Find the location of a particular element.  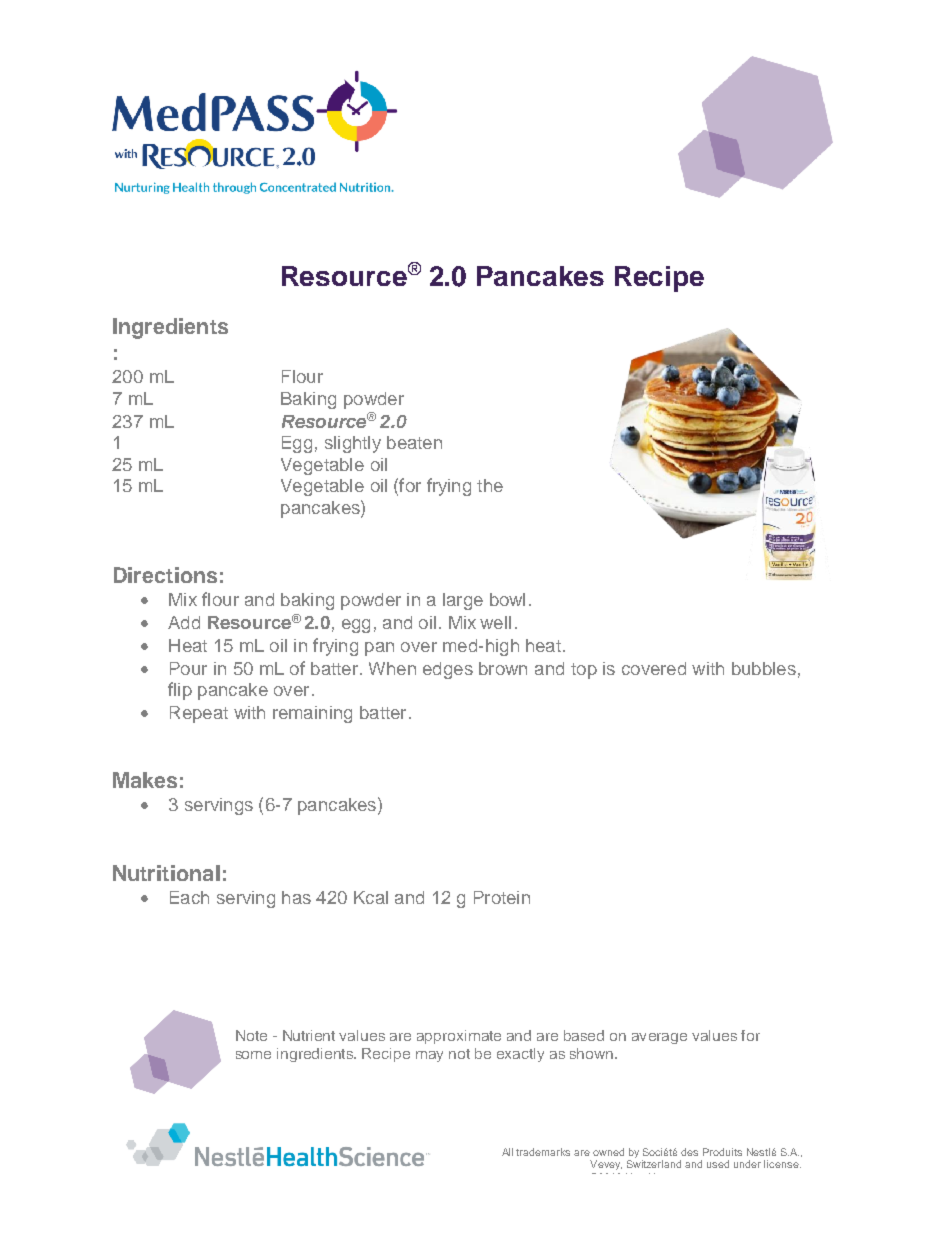

beaten is located at coordinates (414, 442).
